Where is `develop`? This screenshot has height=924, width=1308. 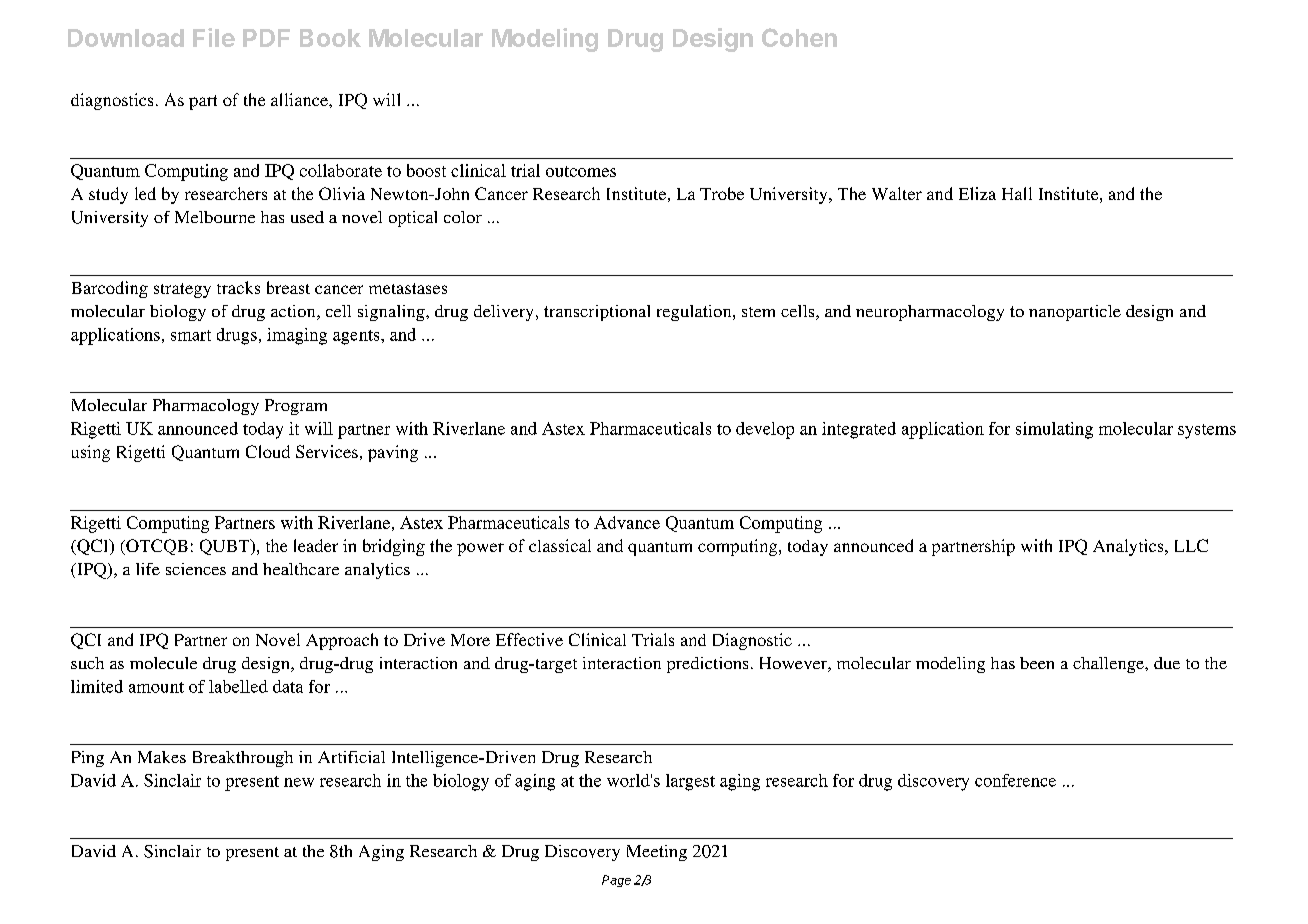
develop is located at coordinates (765, 430).
